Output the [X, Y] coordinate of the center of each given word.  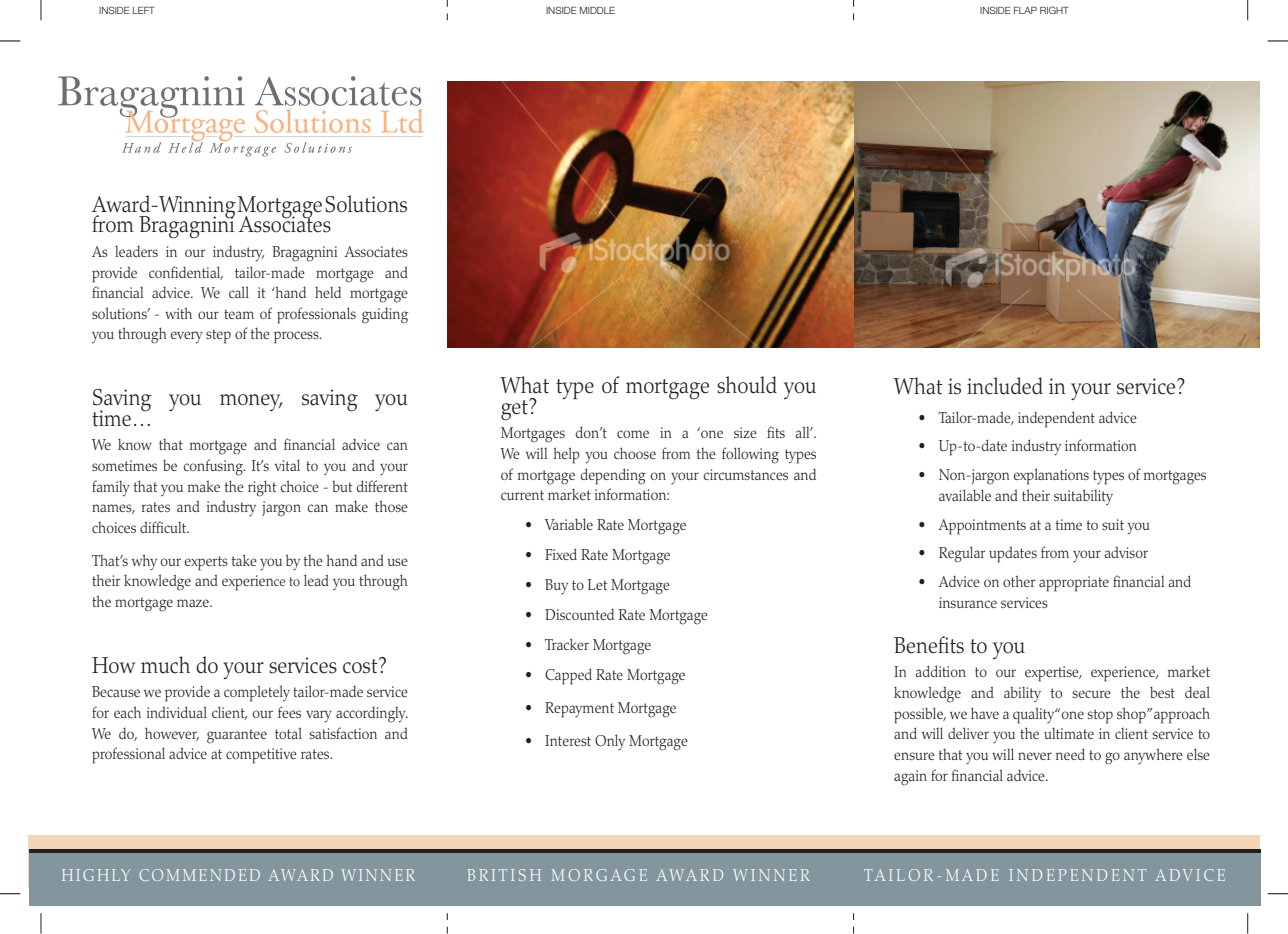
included [1005, 386]
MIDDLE [597, 10]
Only [610, 742]
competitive [261, 756]
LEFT [144, 10]
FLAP [1025, 10]
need [1070, 754]
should [747, 385]
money [251, 402]
